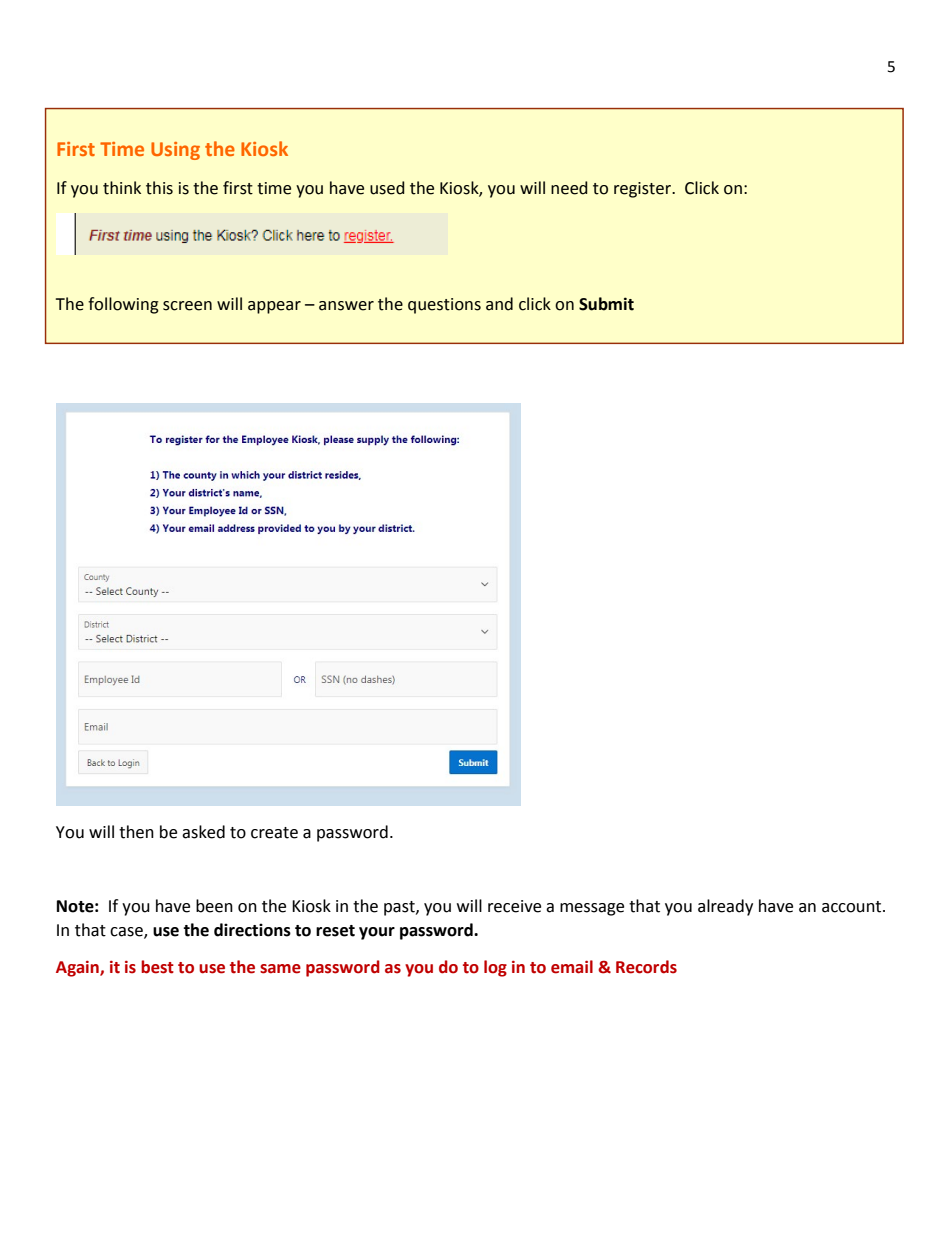 The width and height of the page is (952, 1233). I want to click on log, so click(495, 968).
